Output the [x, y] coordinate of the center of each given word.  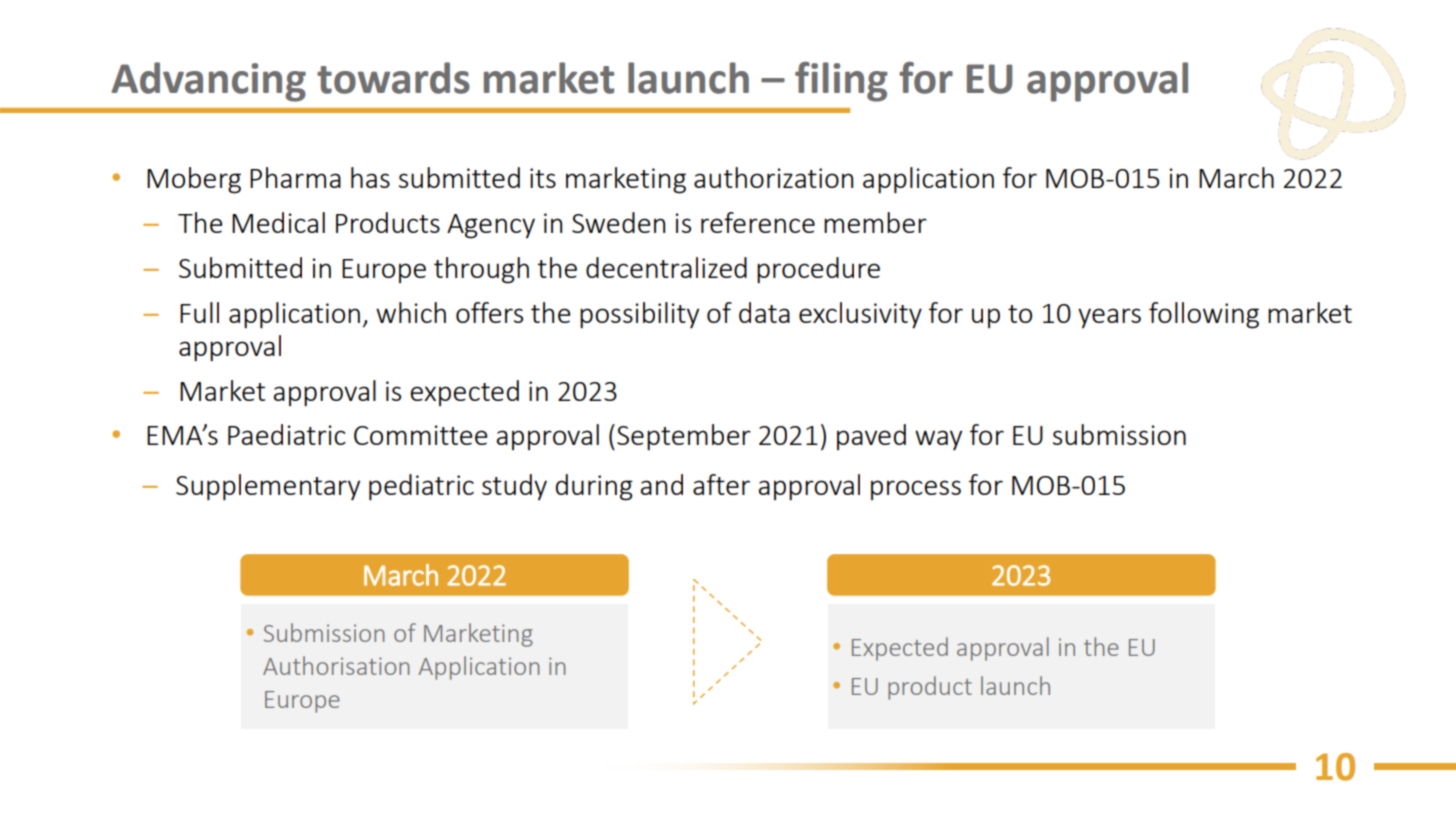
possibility [639, 315]
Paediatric [287, 434]
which [411, 312]
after [721, 484]
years [1109, 318]
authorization [773, 177]
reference [758, 222]
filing [841, 82]
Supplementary [268, 487]
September [684, 437]
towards [393, 78]
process [916, 490]
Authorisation [336, 665]
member [875, 222]
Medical [278, 222]
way [938, 440]
